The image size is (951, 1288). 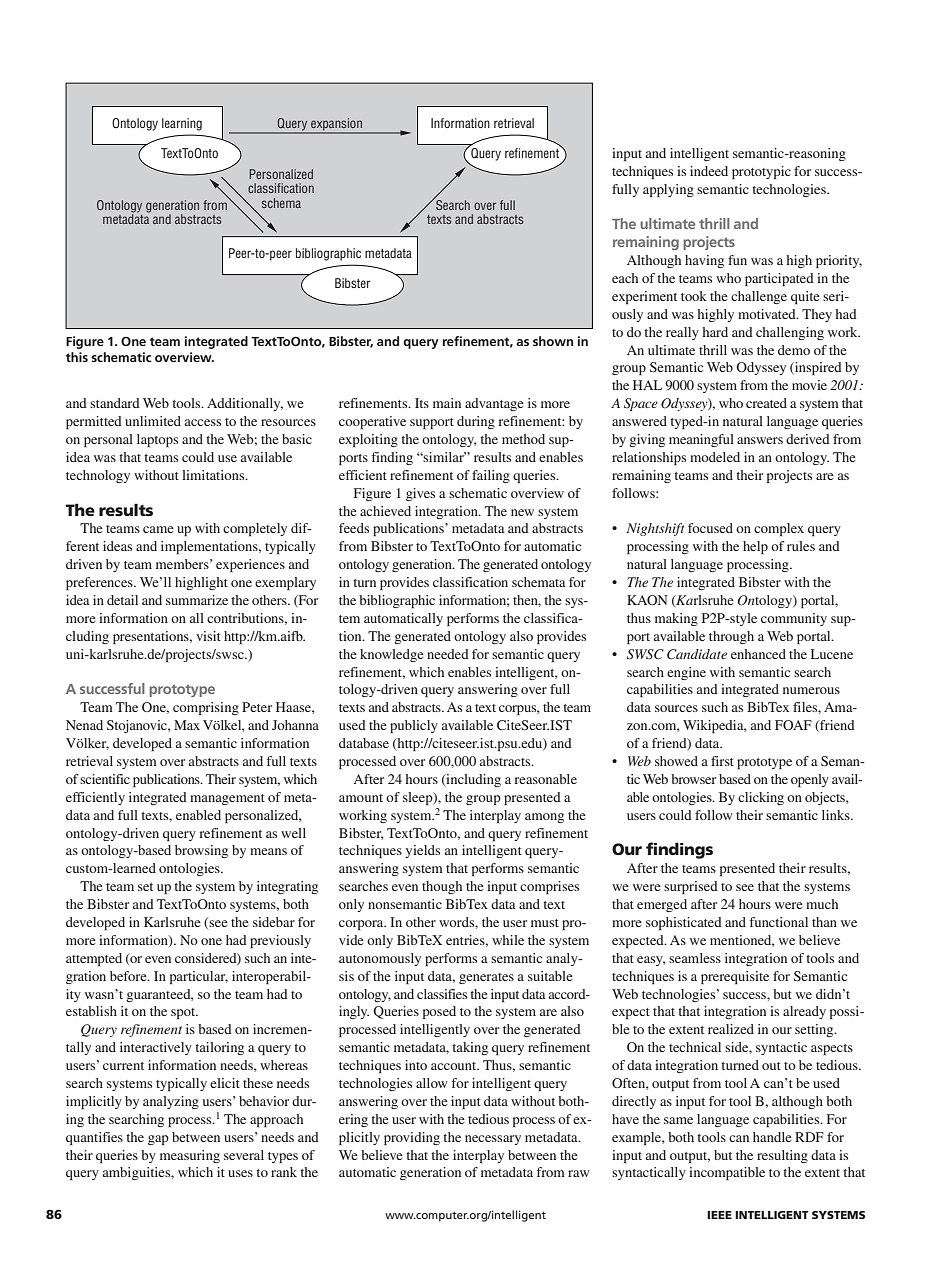 What do you see at coordinates (199, 977) in the page?
I see `particular` at bounding box center [199, 977].
